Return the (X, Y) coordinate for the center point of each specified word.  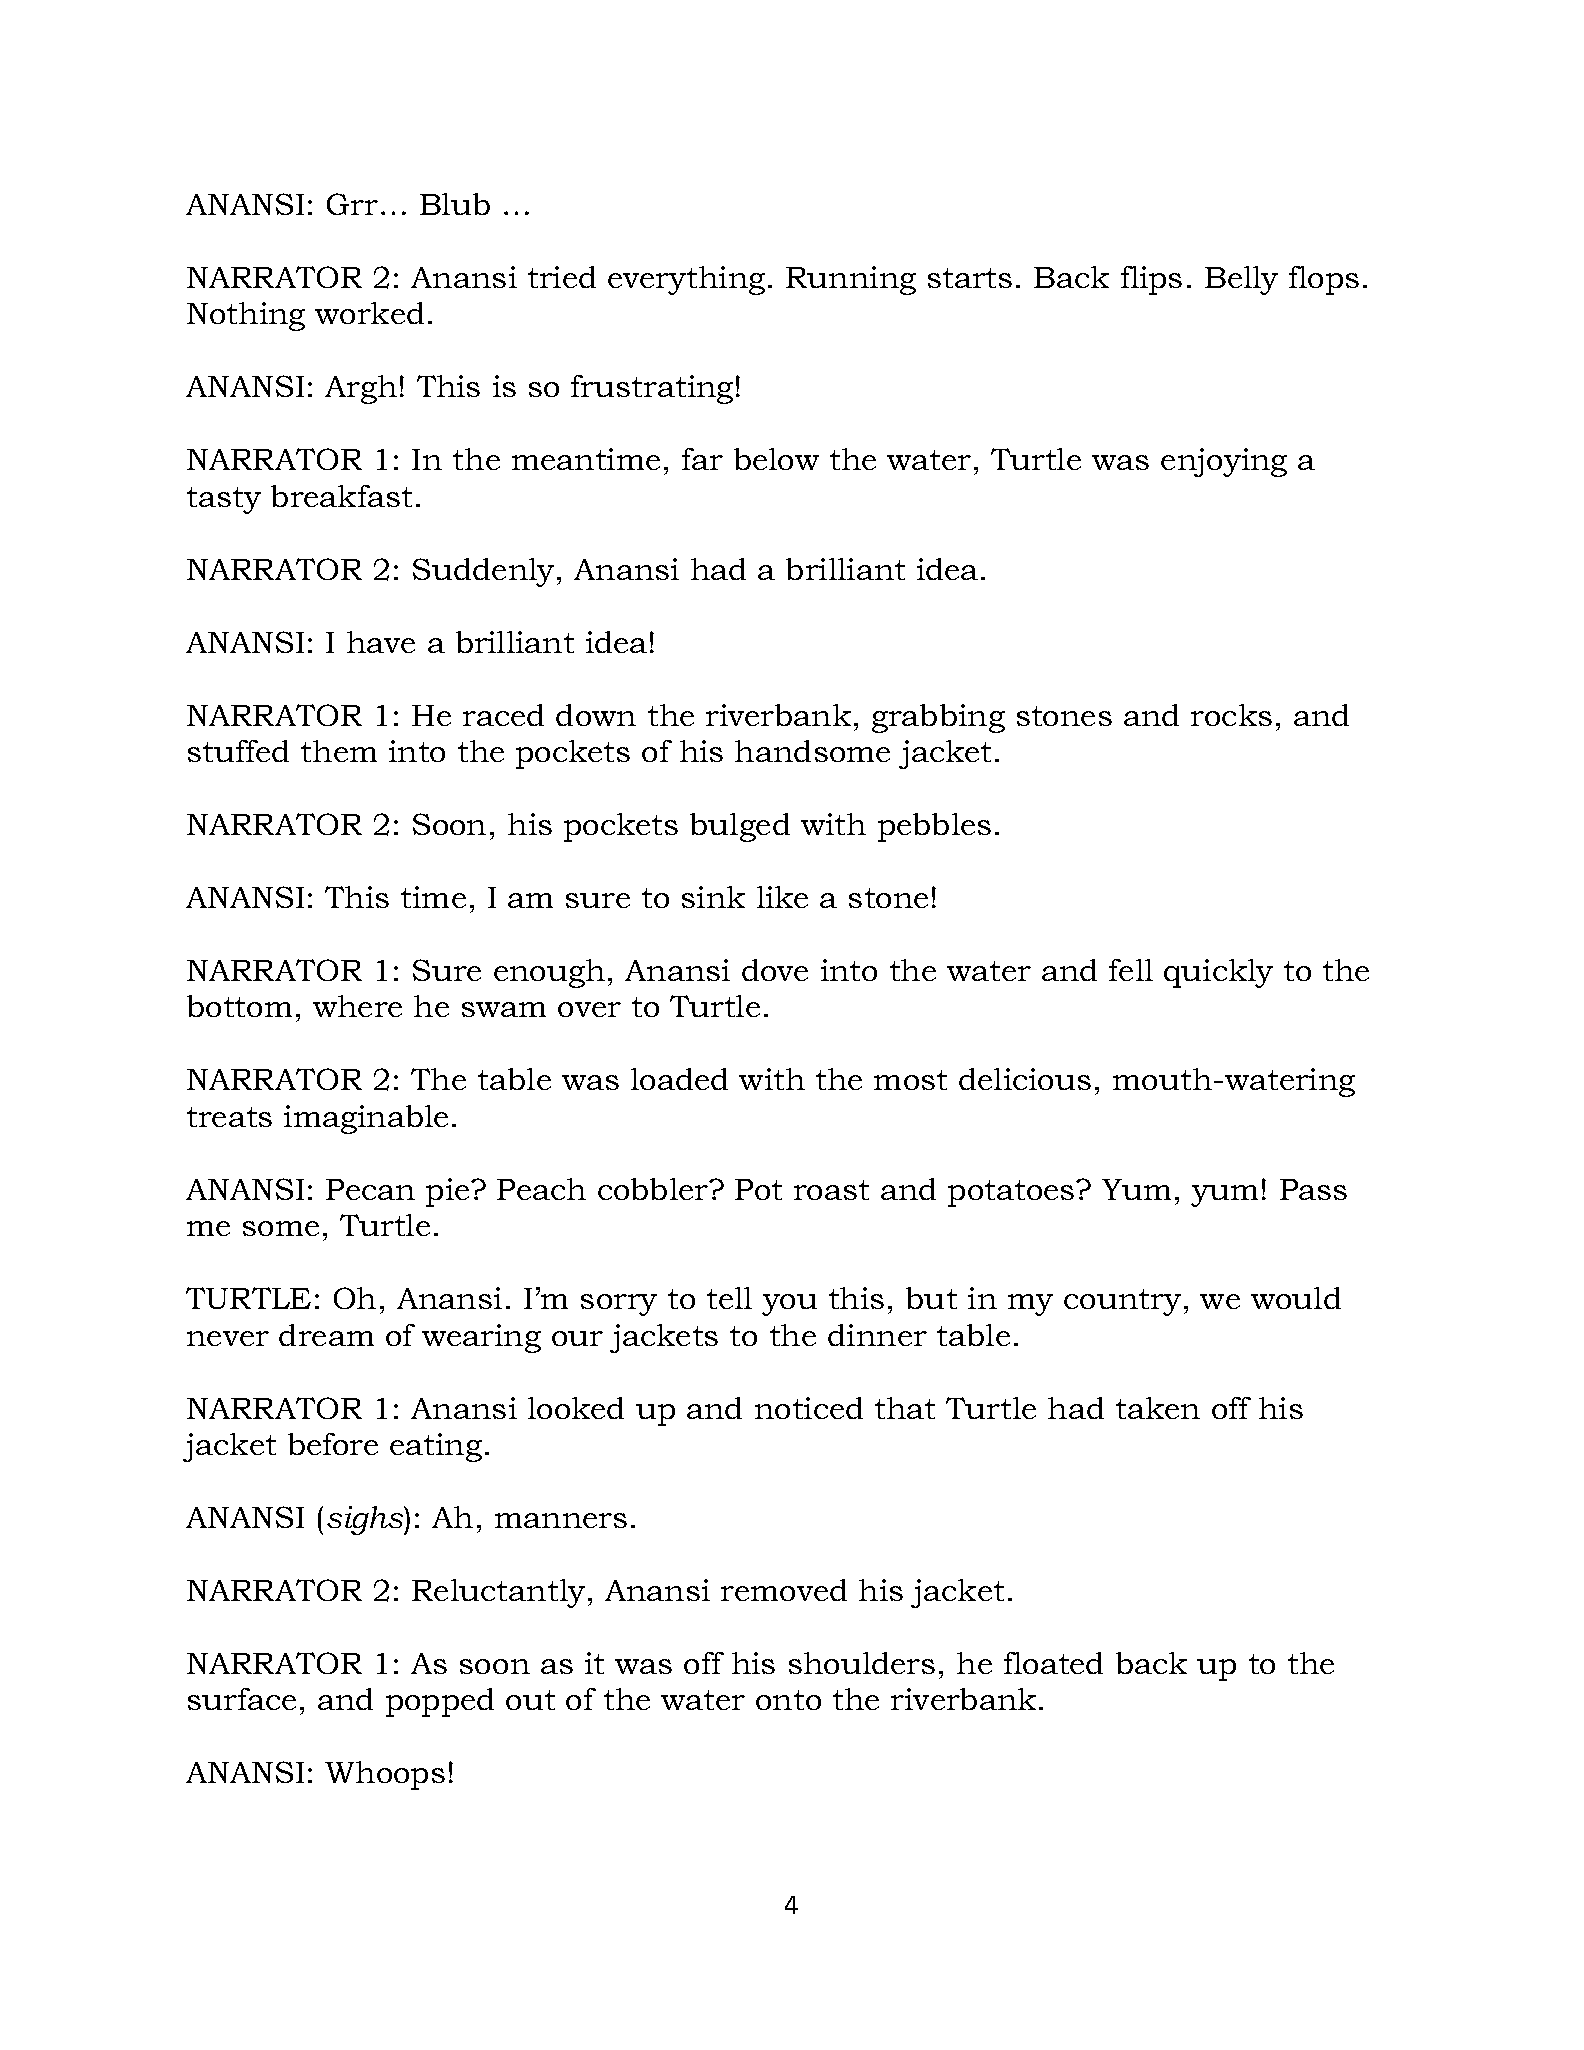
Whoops (385, 1775)
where (357, 1006)
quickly (1218, 973)
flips (1151, 280)
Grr (352, 204)
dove (775, 970)
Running (851, 280)
